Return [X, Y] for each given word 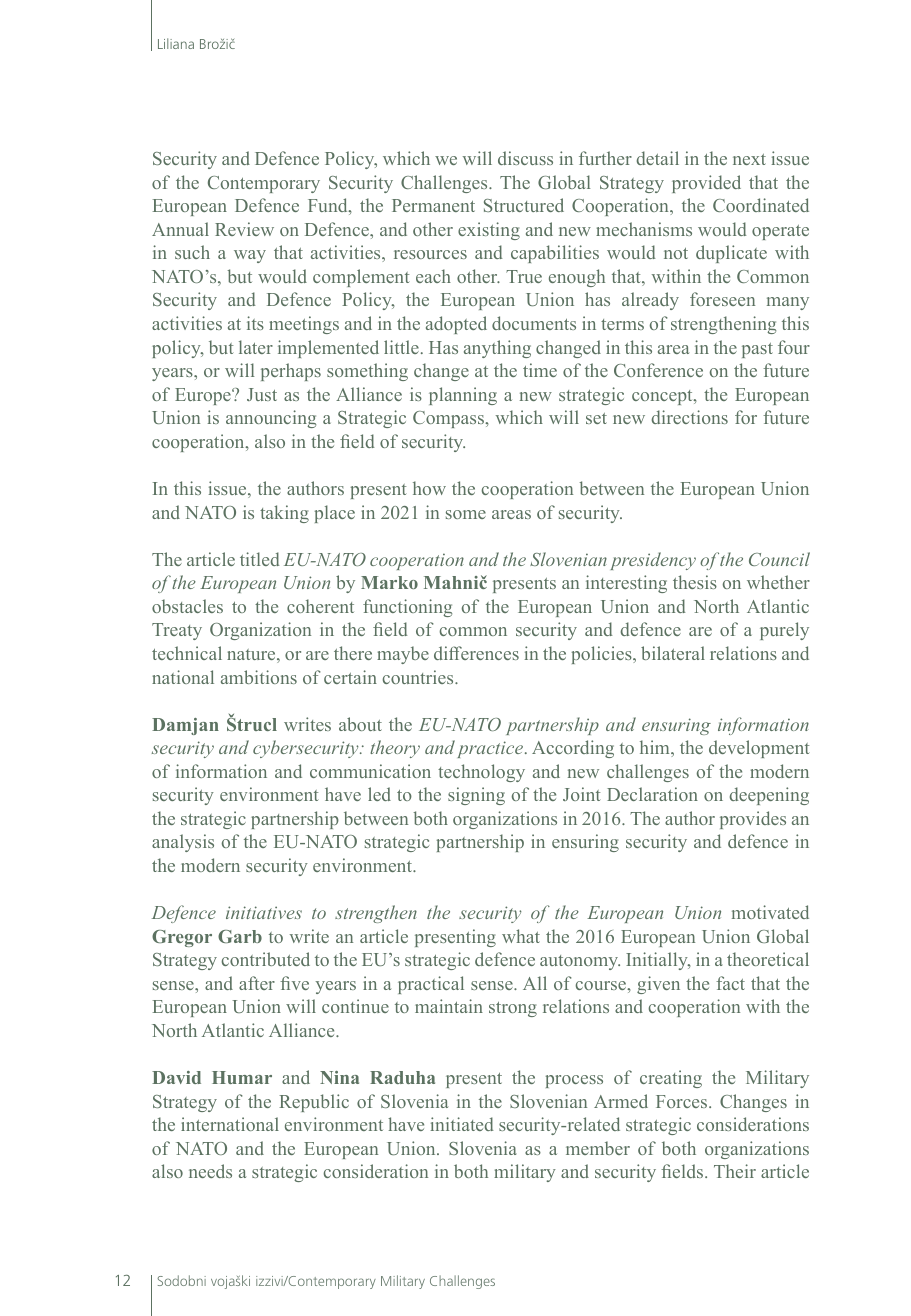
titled [259, 559]
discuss [525, 158]
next [749, 159]
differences [476, 653]
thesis [695, 582]
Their [735, 1171]
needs [210, 1171]
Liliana [176, 43]
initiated [462, 1124]
